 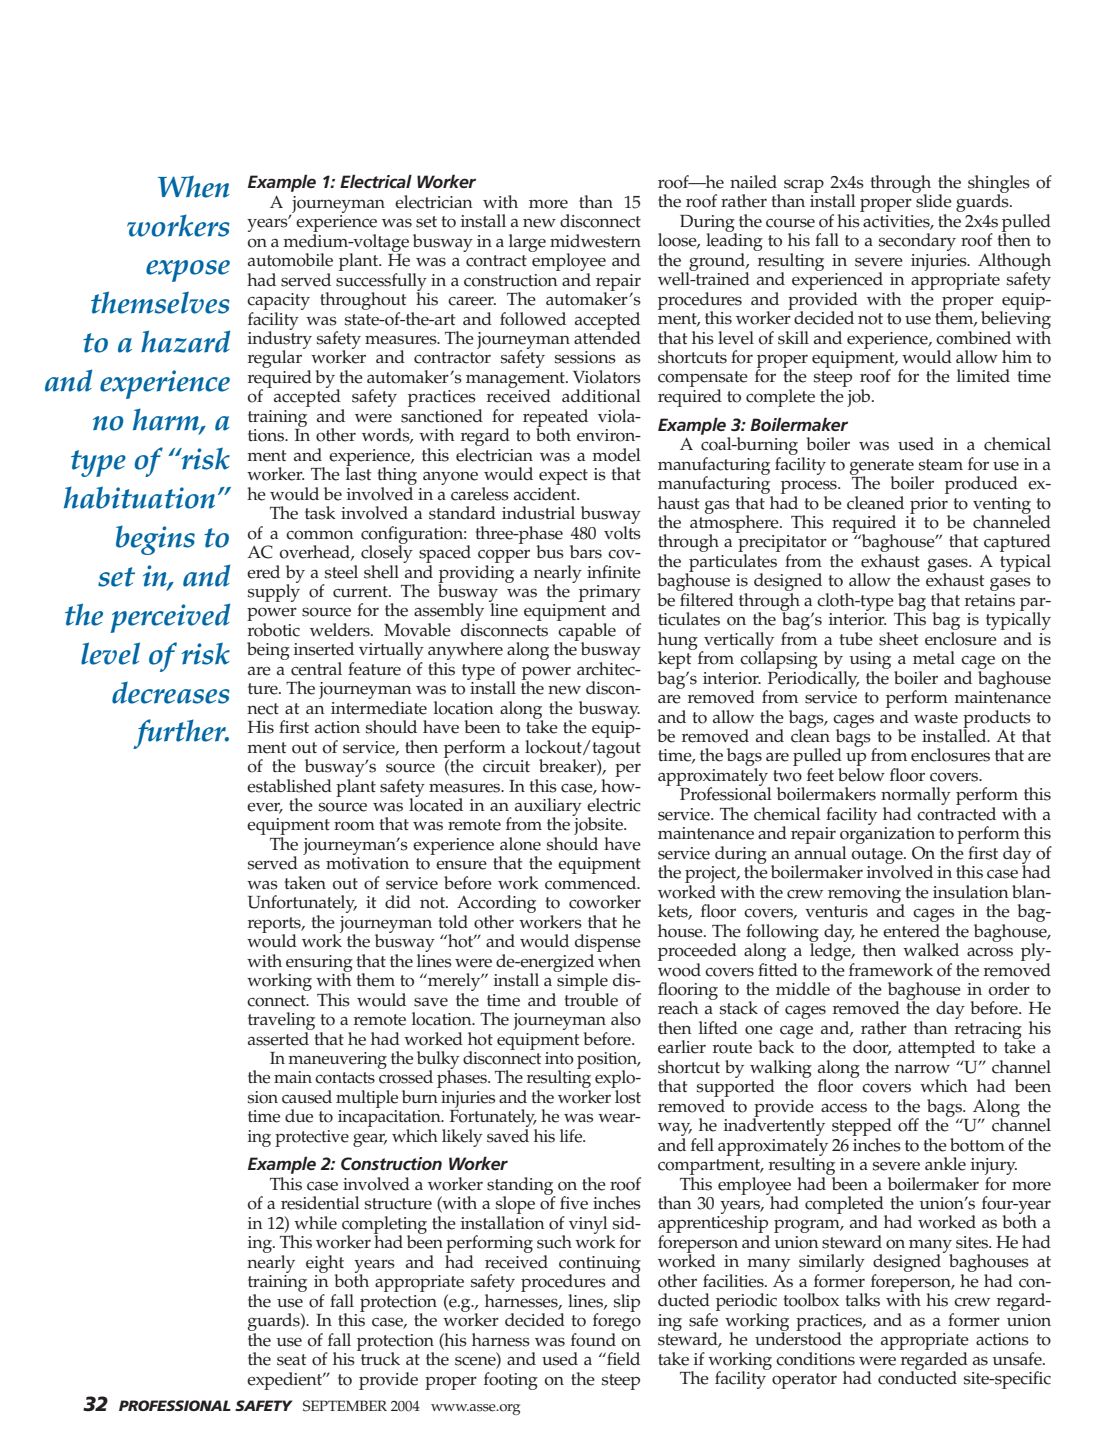 I want to click on seat, so click(x=291, y=1360).
